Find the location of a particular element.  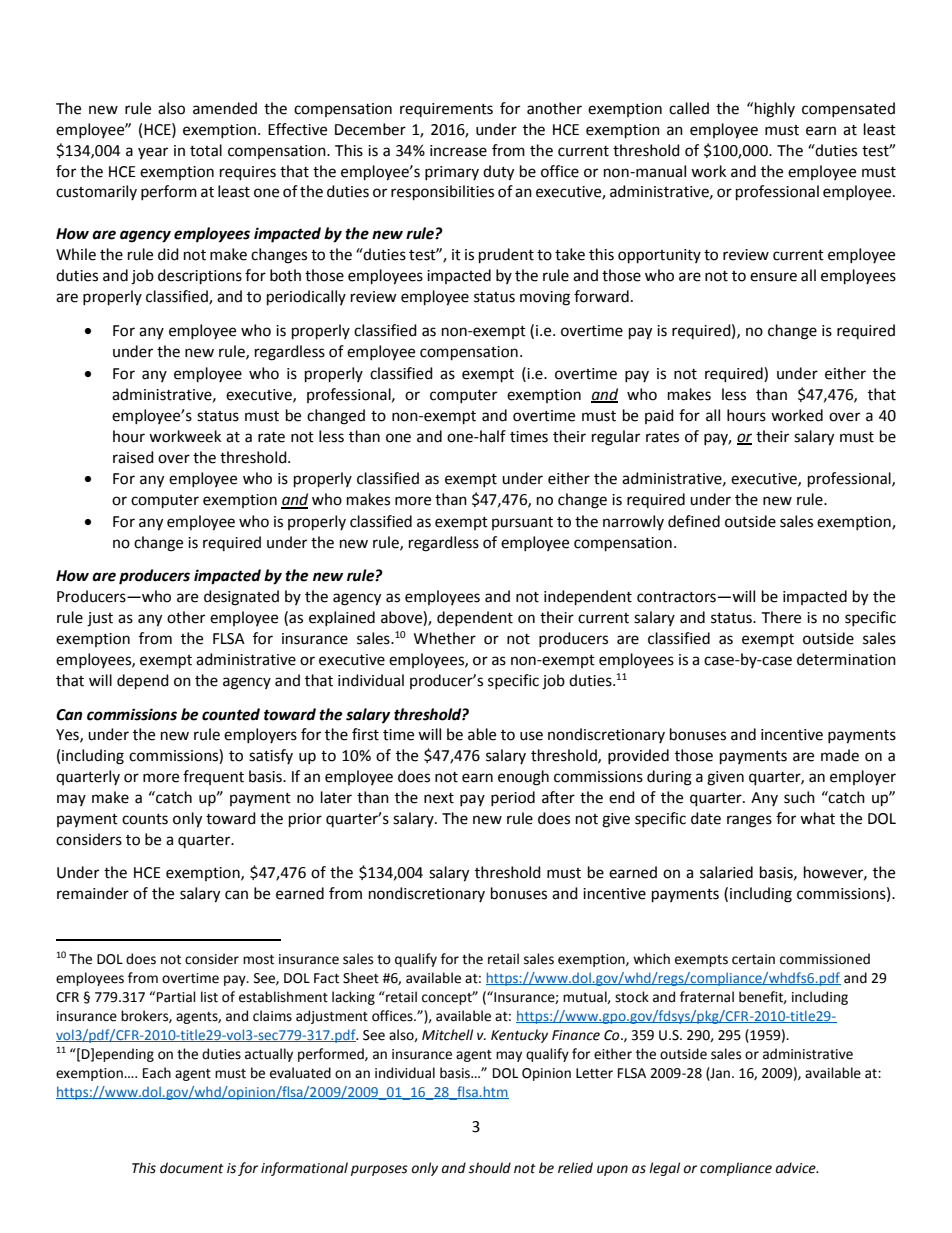

increase is located at coordinates (458, 151).
